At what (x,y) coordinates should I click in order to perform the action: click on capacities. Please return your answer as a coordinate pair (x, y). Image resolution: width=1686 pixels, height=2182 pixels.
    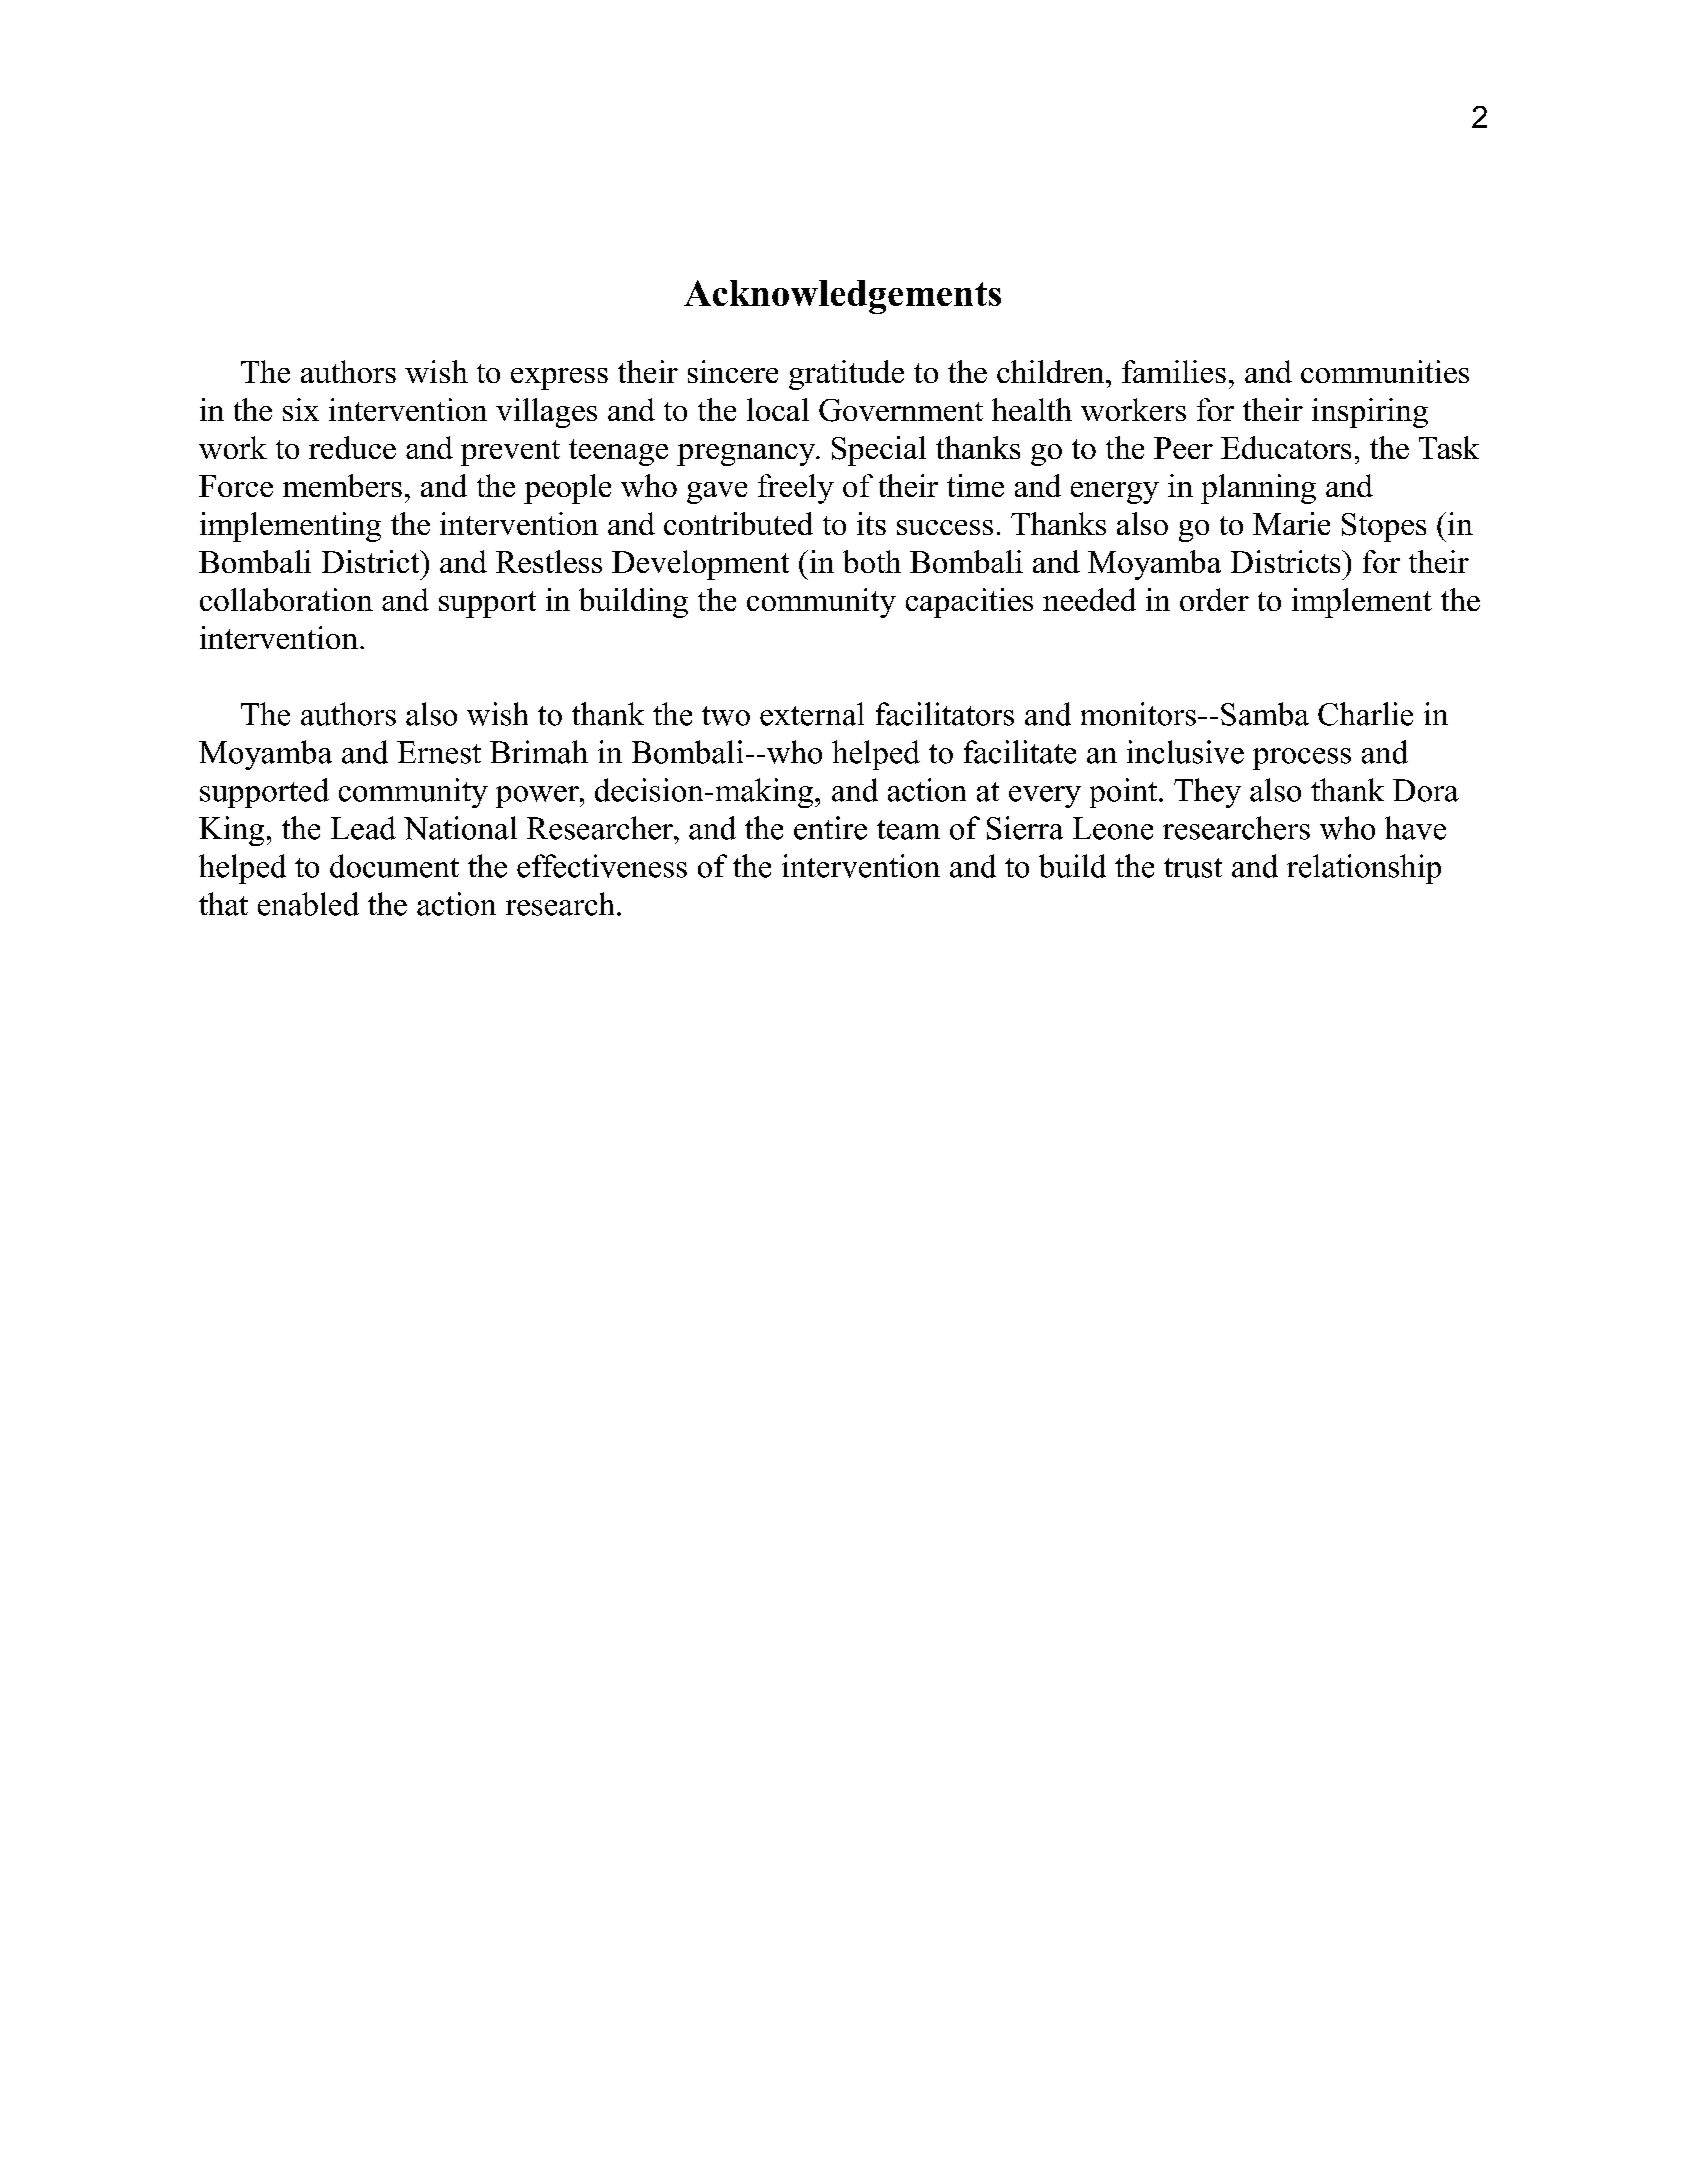
    Looking at the image, I should click on (969, 603).
